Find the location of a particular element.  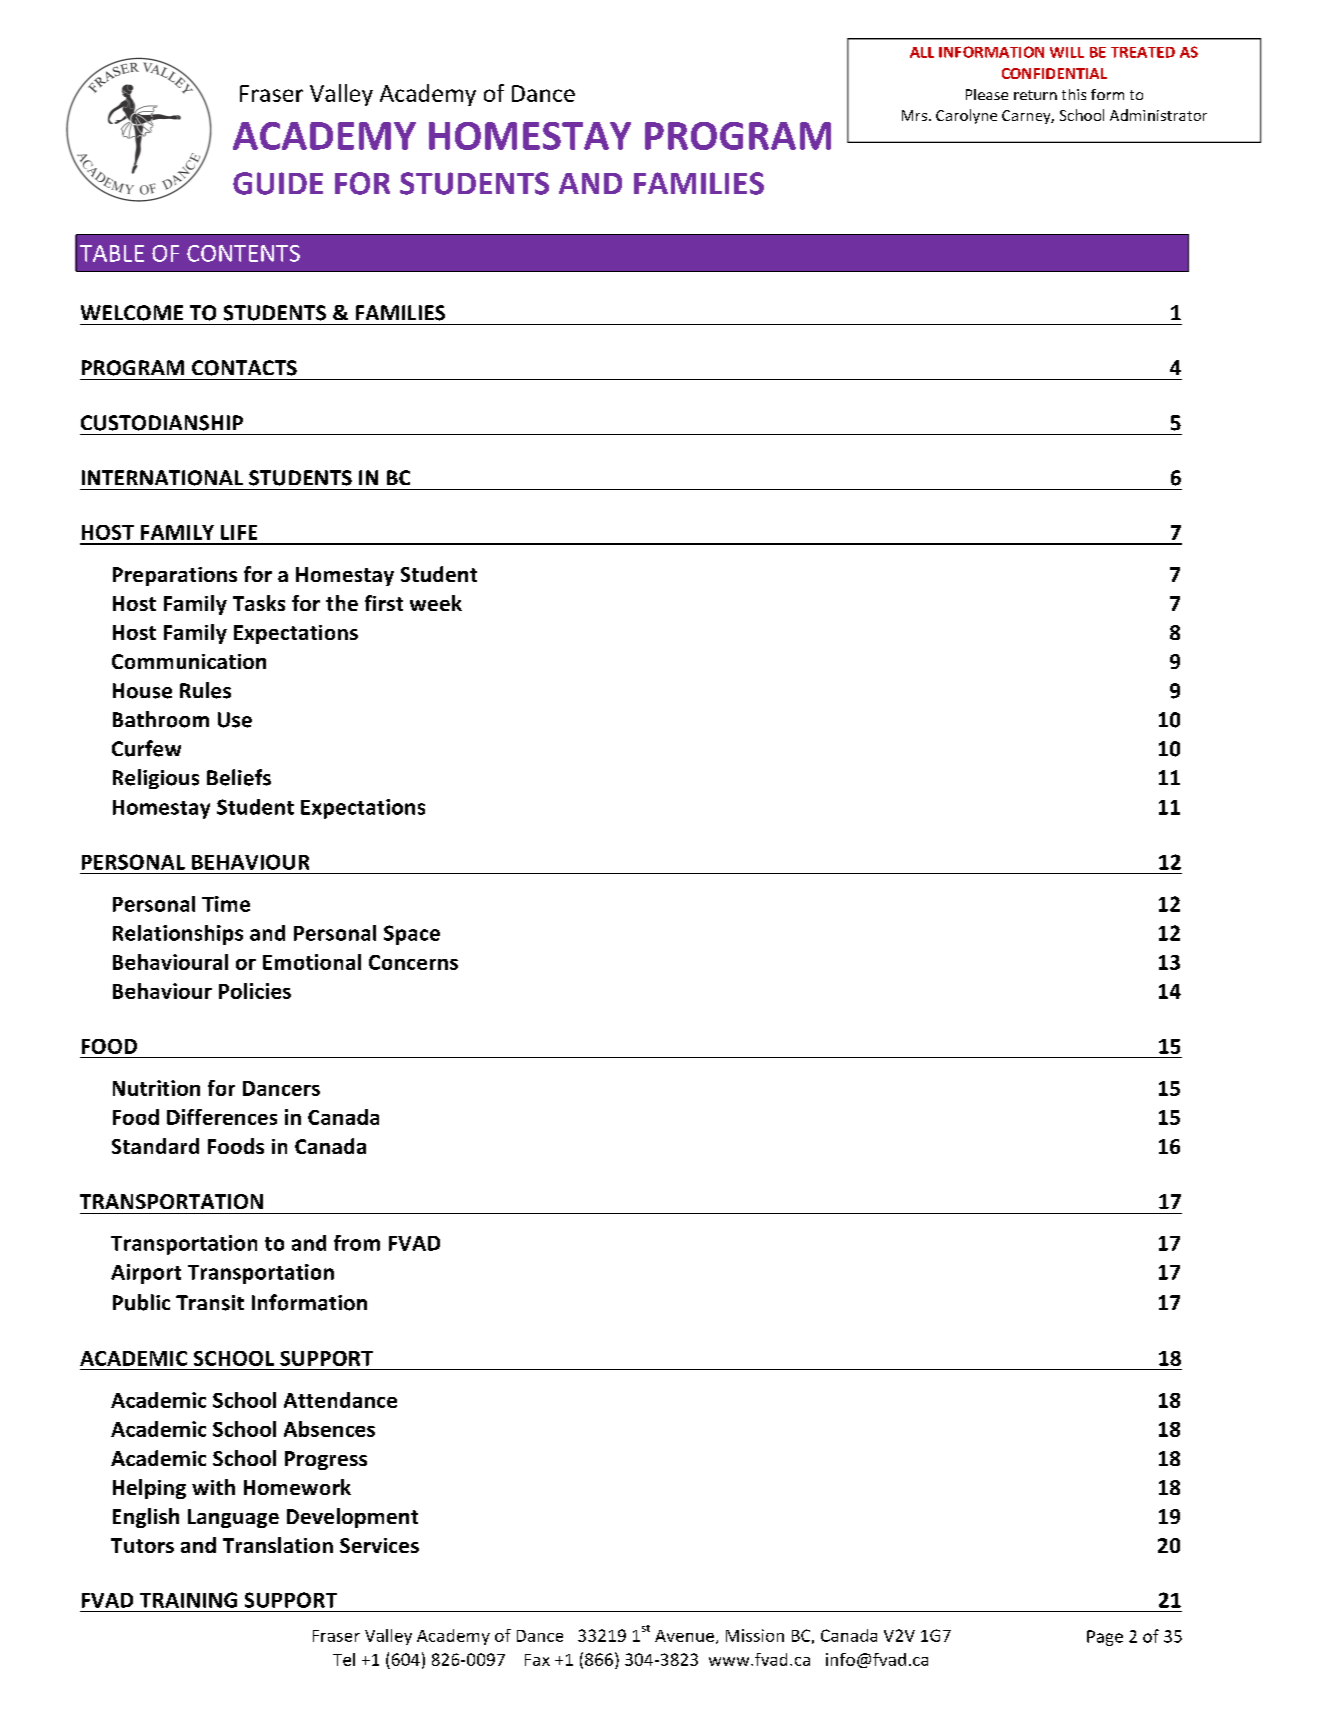

Page is located at coordinates (1105, 1638).
